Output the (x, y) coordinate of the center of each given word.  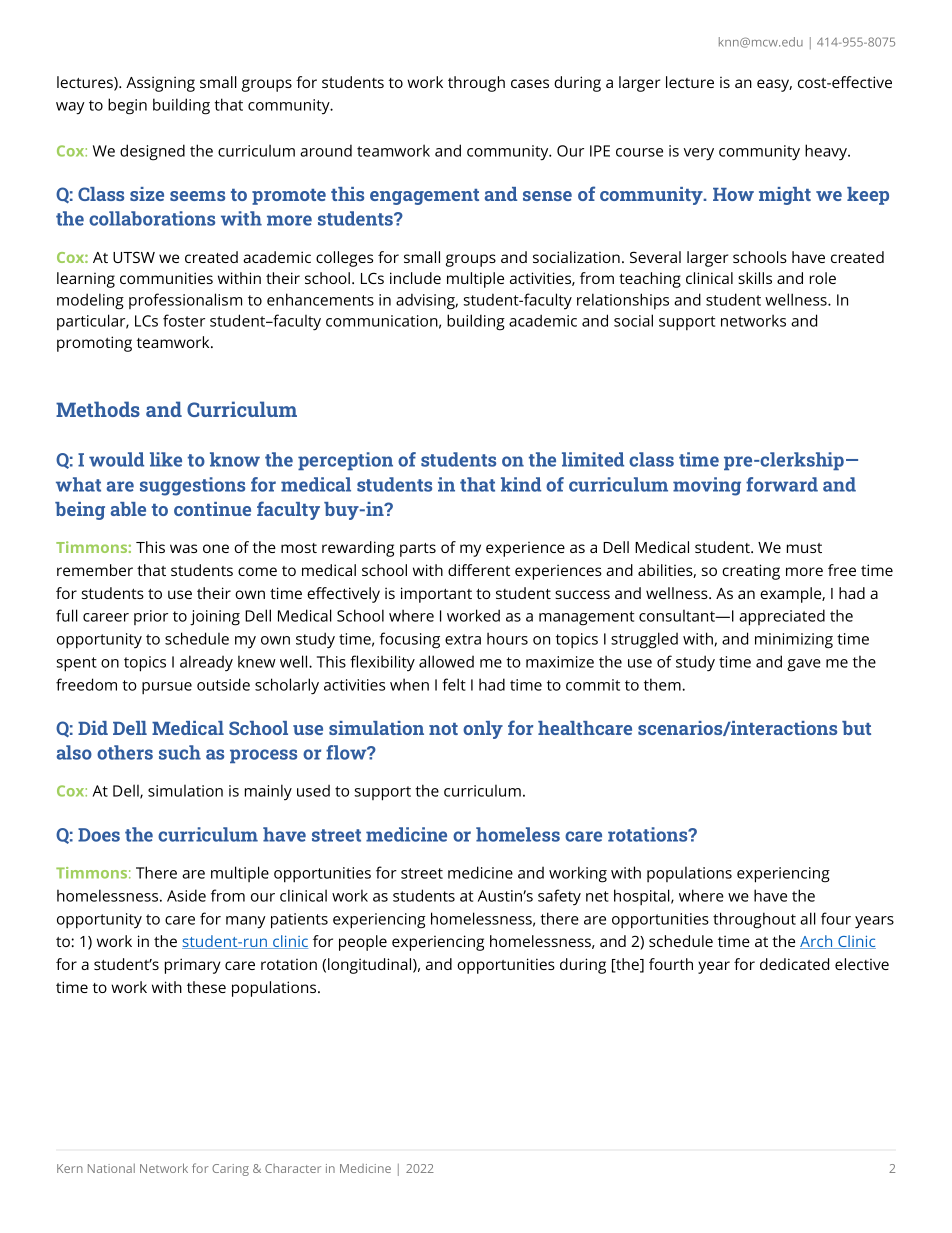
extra (463, 639)
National (111, 1168)
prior (151, 617)
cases (530, 83)
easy (774, 85)
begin (127, 106)
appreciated (782, 617)
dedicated (794, 964)
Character (293, 1168)
